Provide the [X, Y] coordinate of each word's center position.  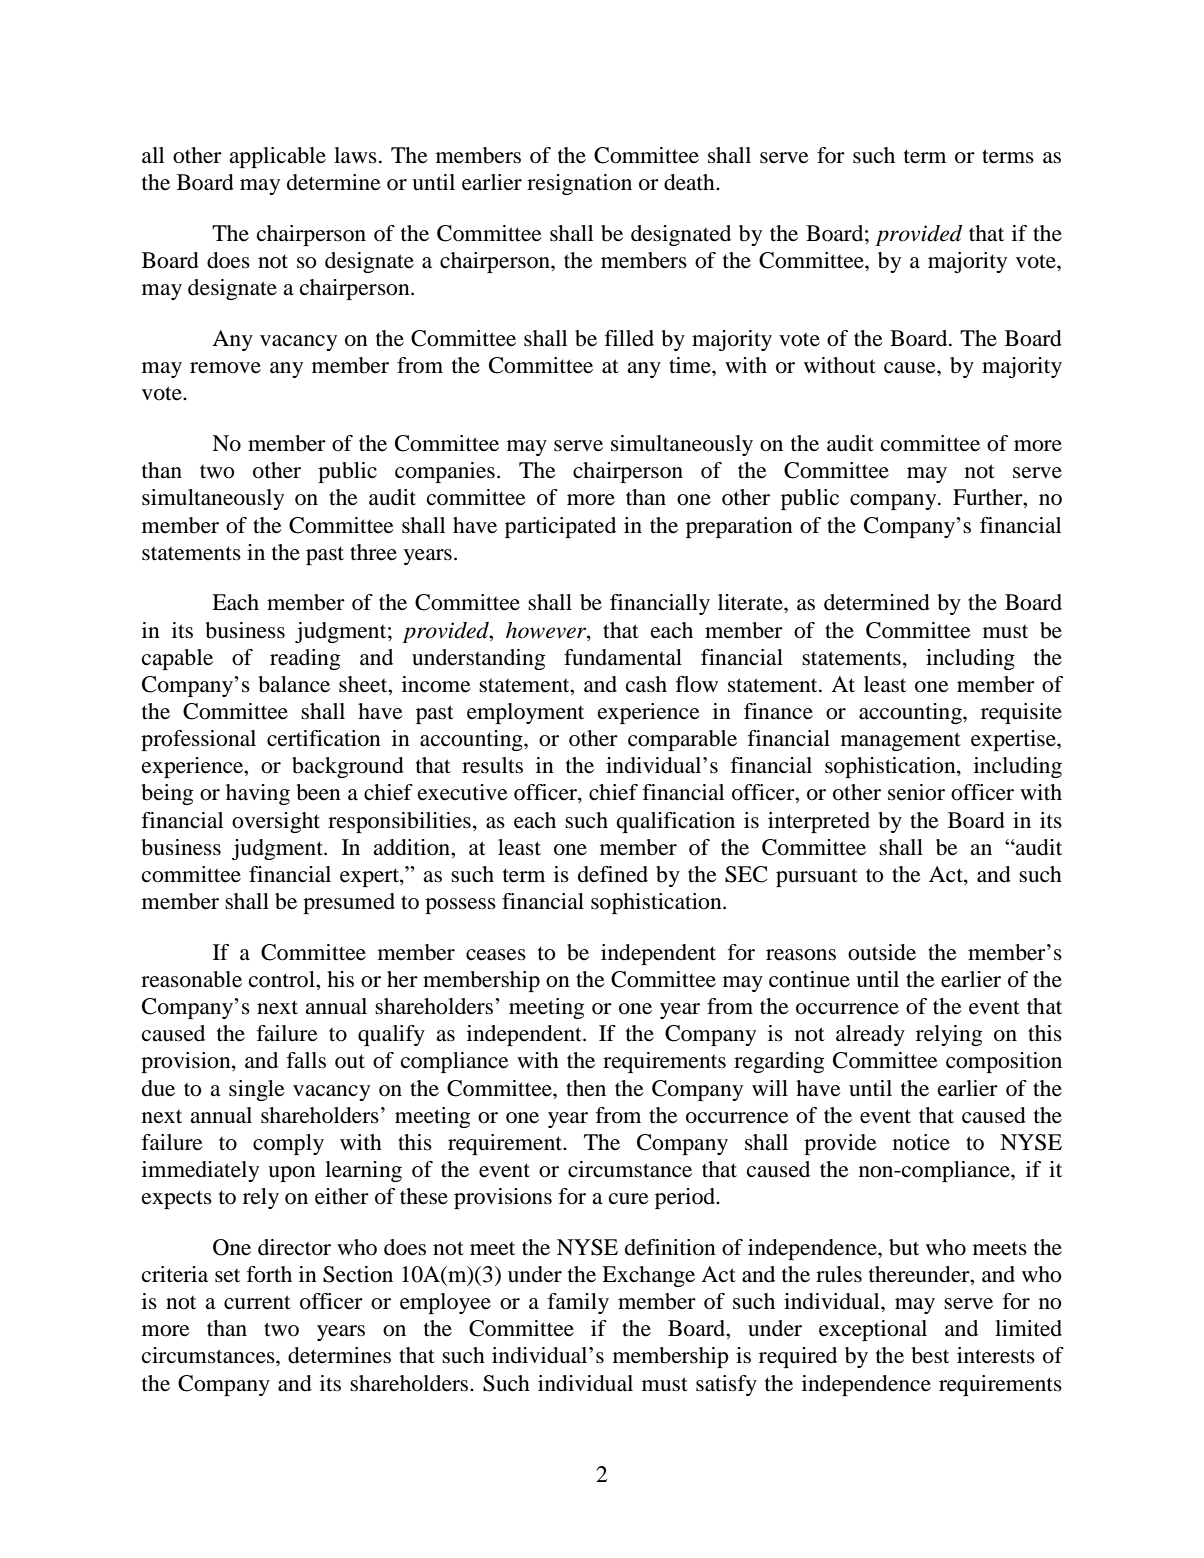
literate [751, 602]
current [257, 1302]
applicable [277, 157]
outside [882, 952]
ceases [496, 955]
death [690, 182]
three [373, 552]
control [283, 979]
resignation [579, 184]
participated [560, 527]
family [578, 1303]
